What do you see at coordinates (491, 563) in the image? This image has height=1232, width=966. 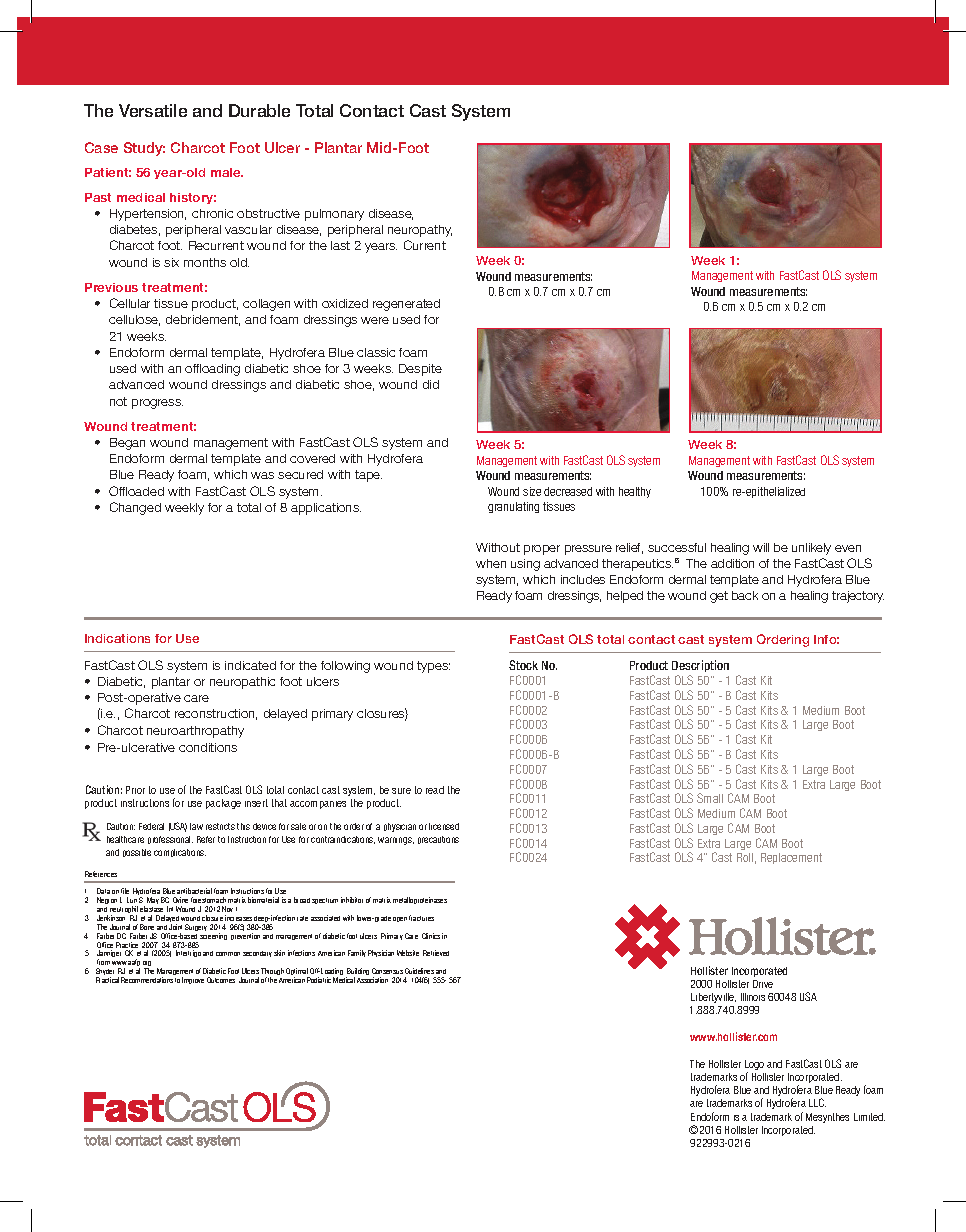 I see `when` at bounding box center [491, 563].
